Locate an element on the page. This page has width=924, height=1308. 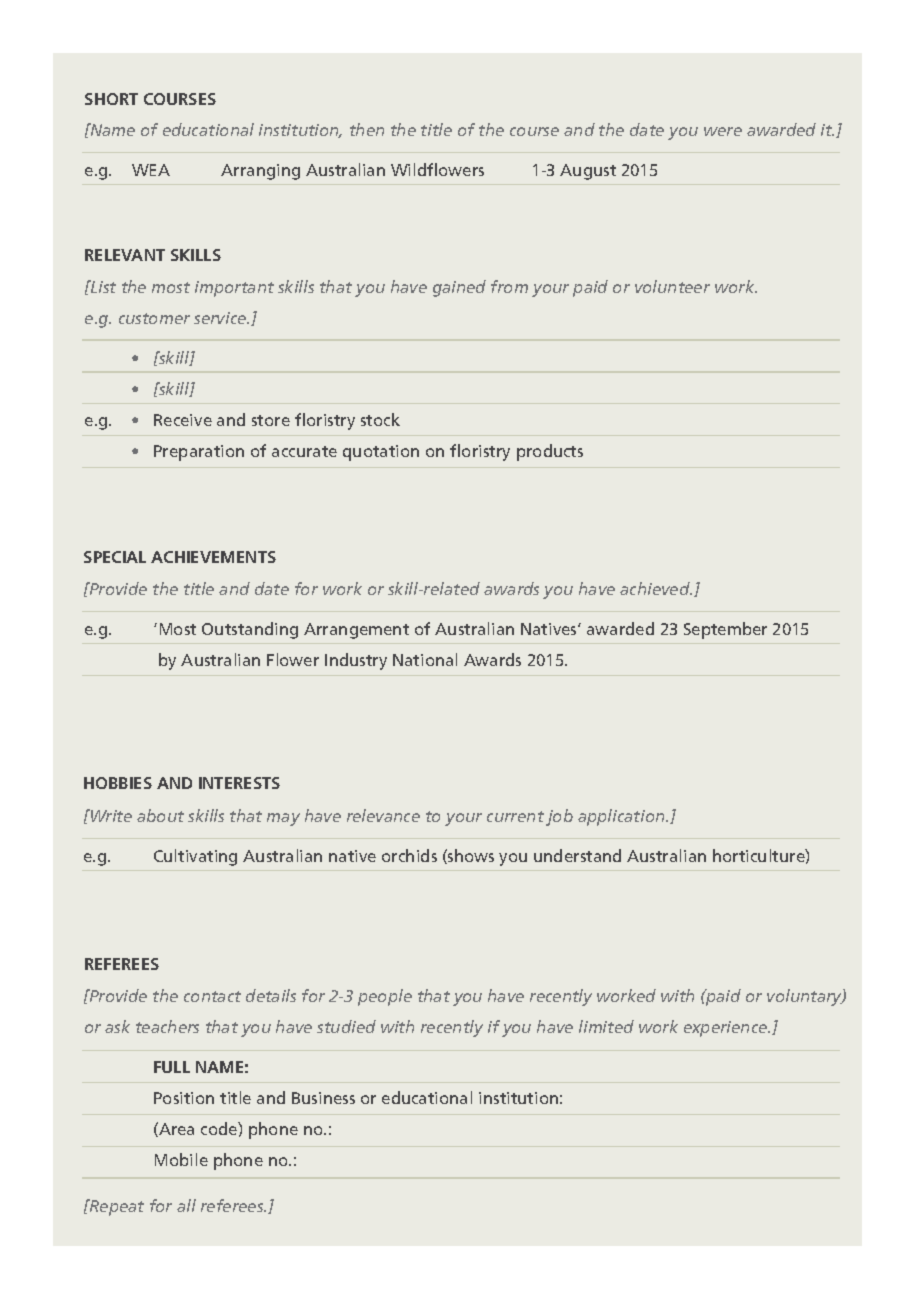
about is located at coordinates (160, 815).
